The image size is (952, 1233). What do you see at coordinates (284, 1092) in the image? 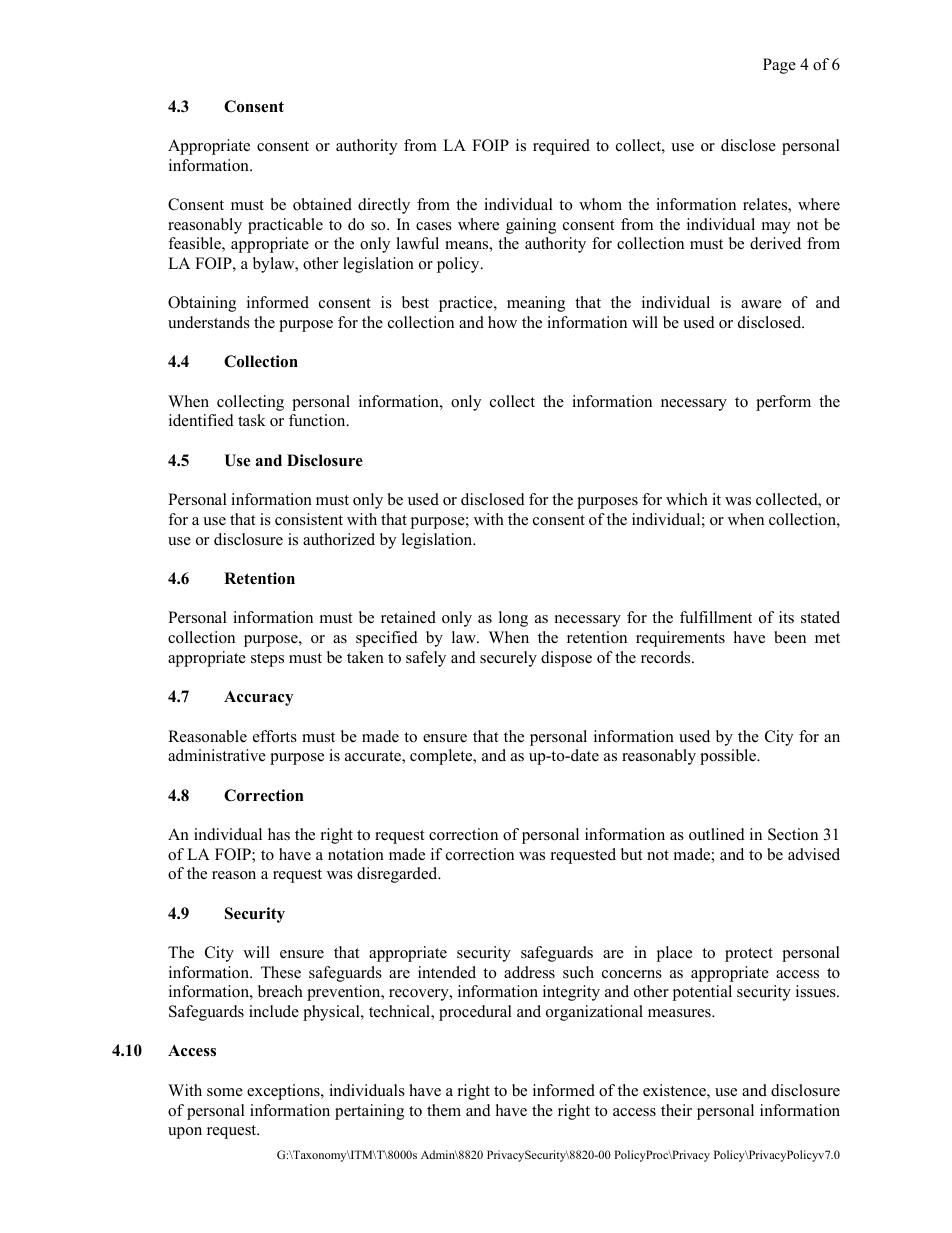
I see `exceptions` at bounding box center [284, 1092].
